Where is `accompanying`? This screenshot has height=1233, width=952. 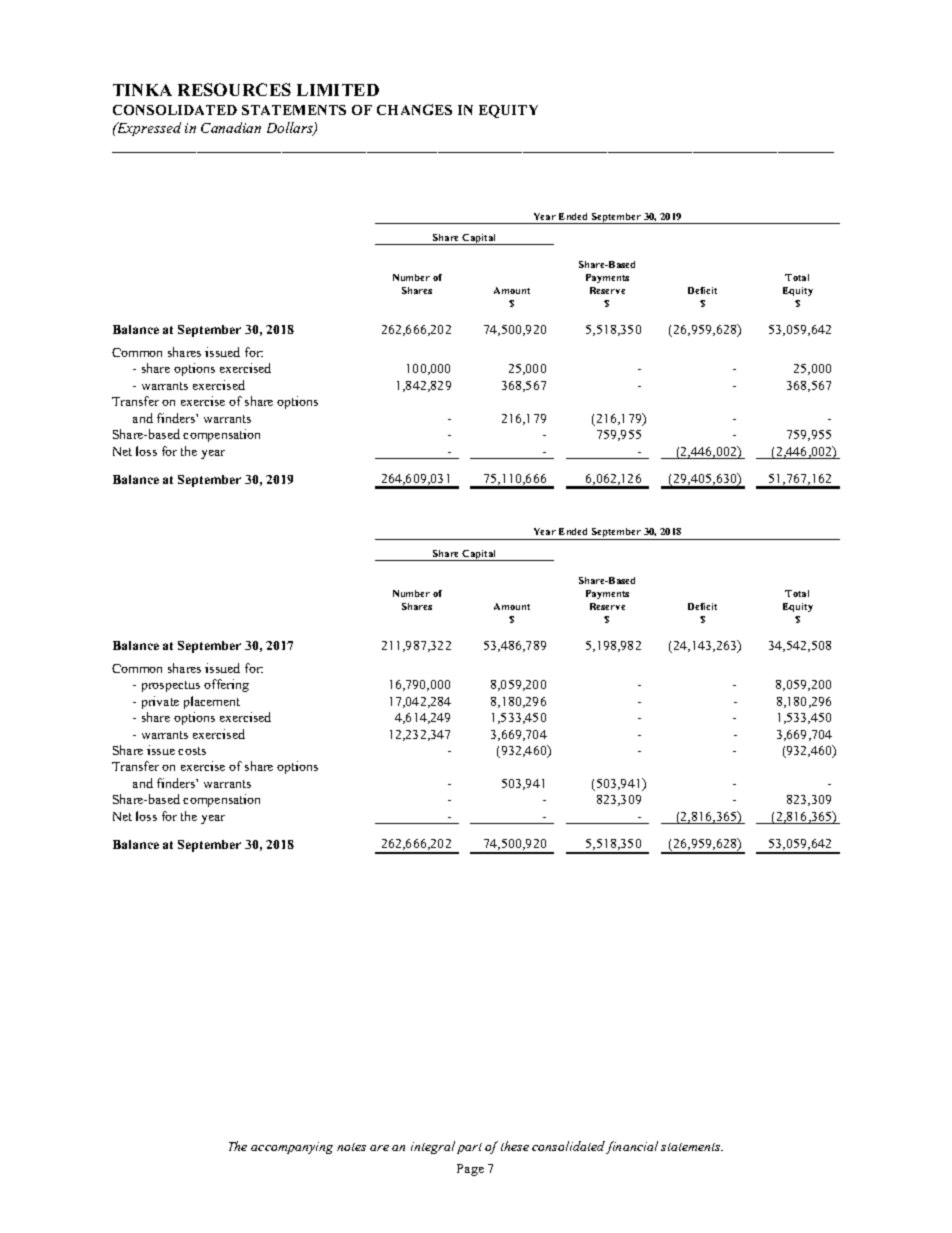
accompanying is located at coordinates (292, 1148).
